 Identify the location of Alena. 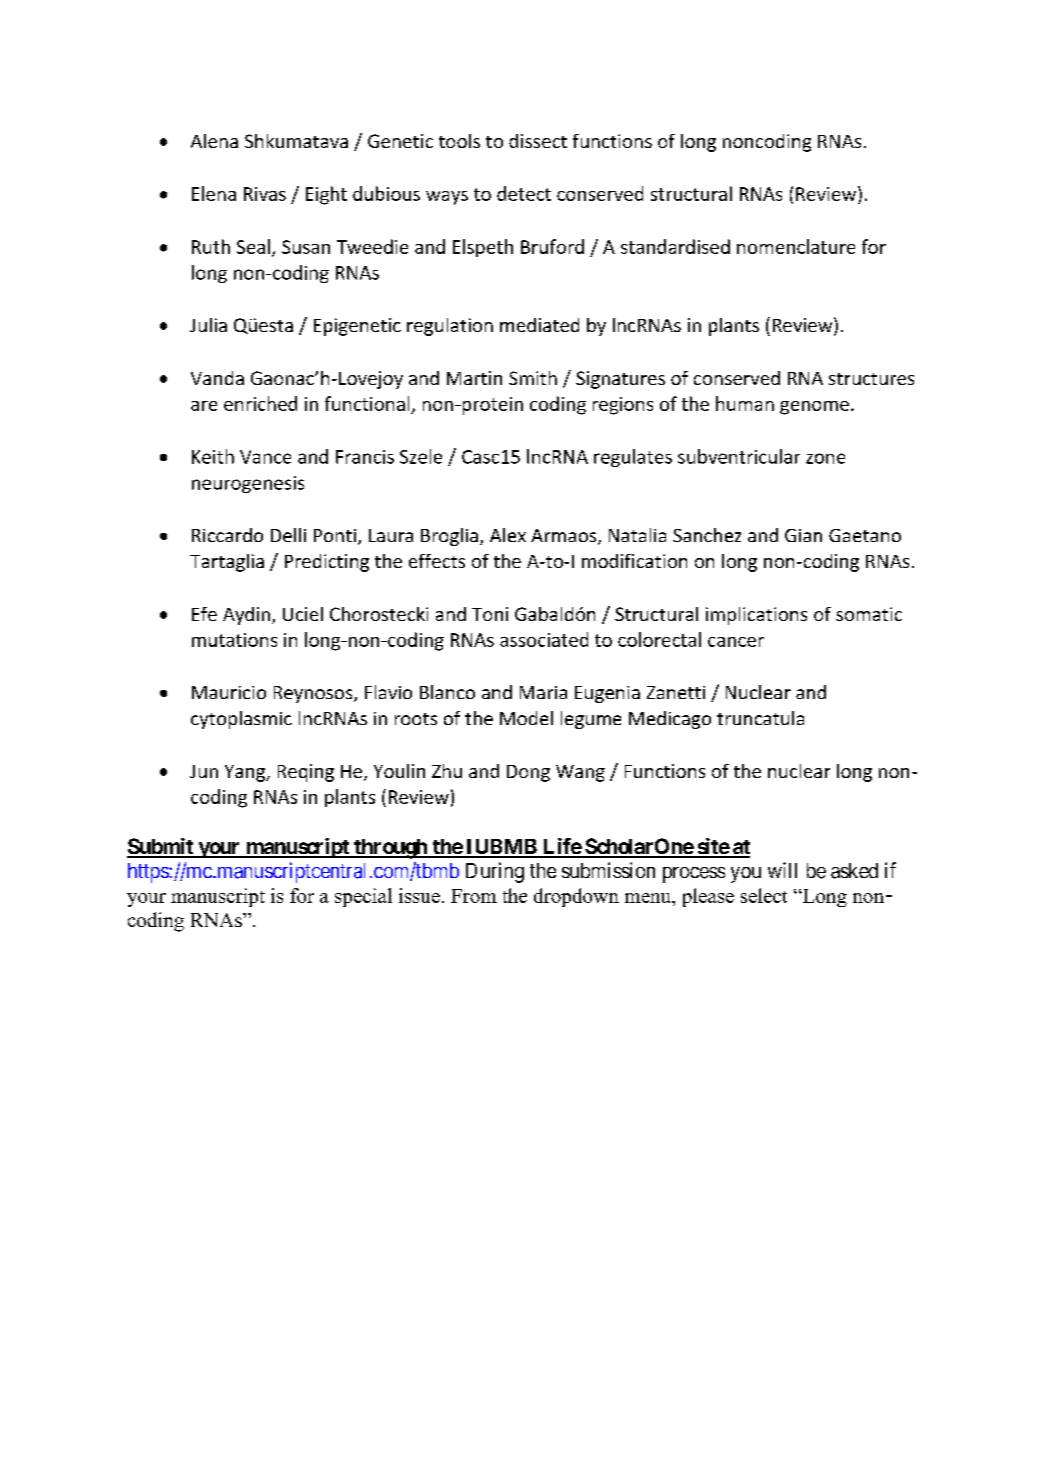
(214, 141).
